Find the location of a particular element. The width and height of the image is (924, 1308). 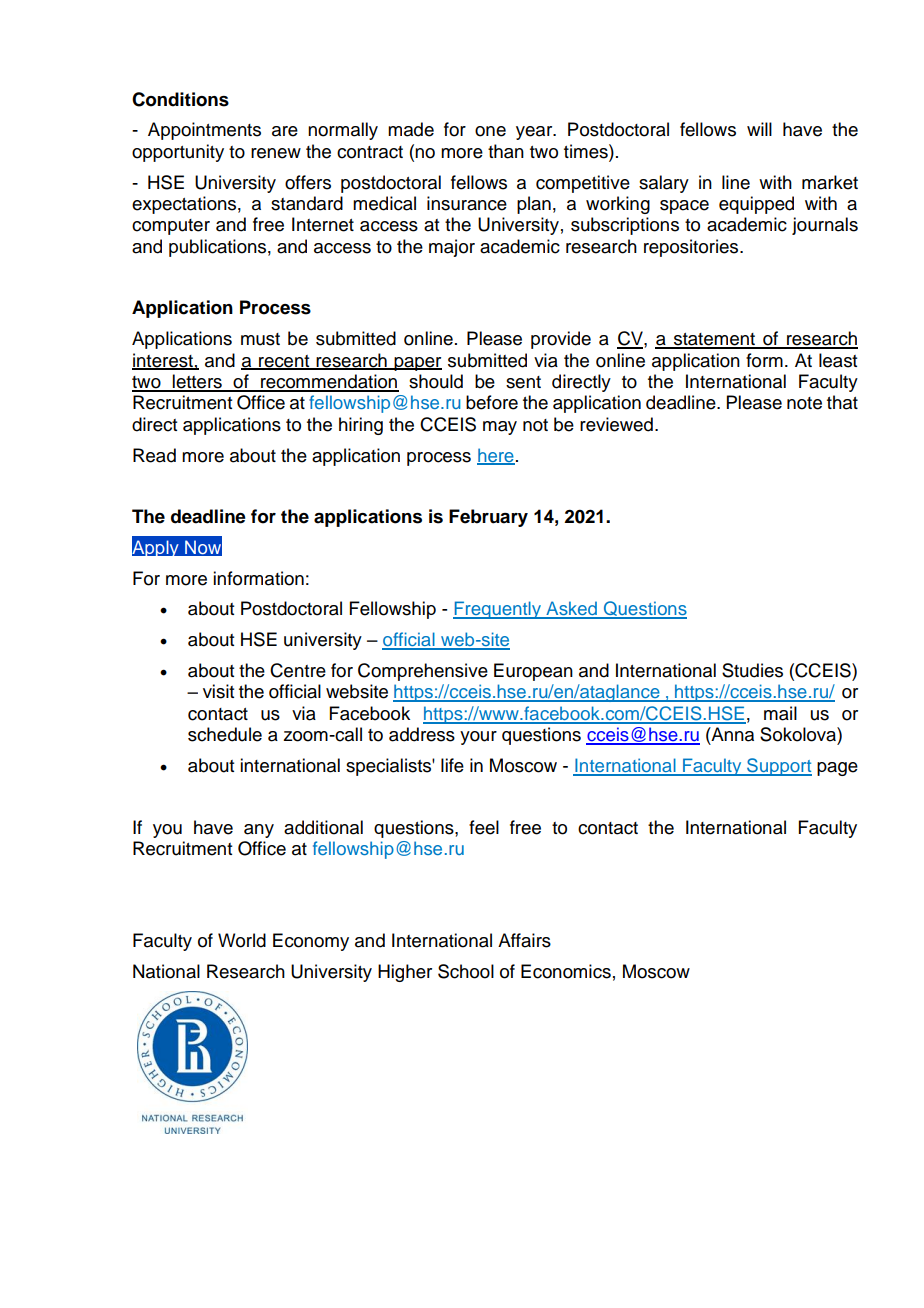

statement is located at coordinates (714, 340).
